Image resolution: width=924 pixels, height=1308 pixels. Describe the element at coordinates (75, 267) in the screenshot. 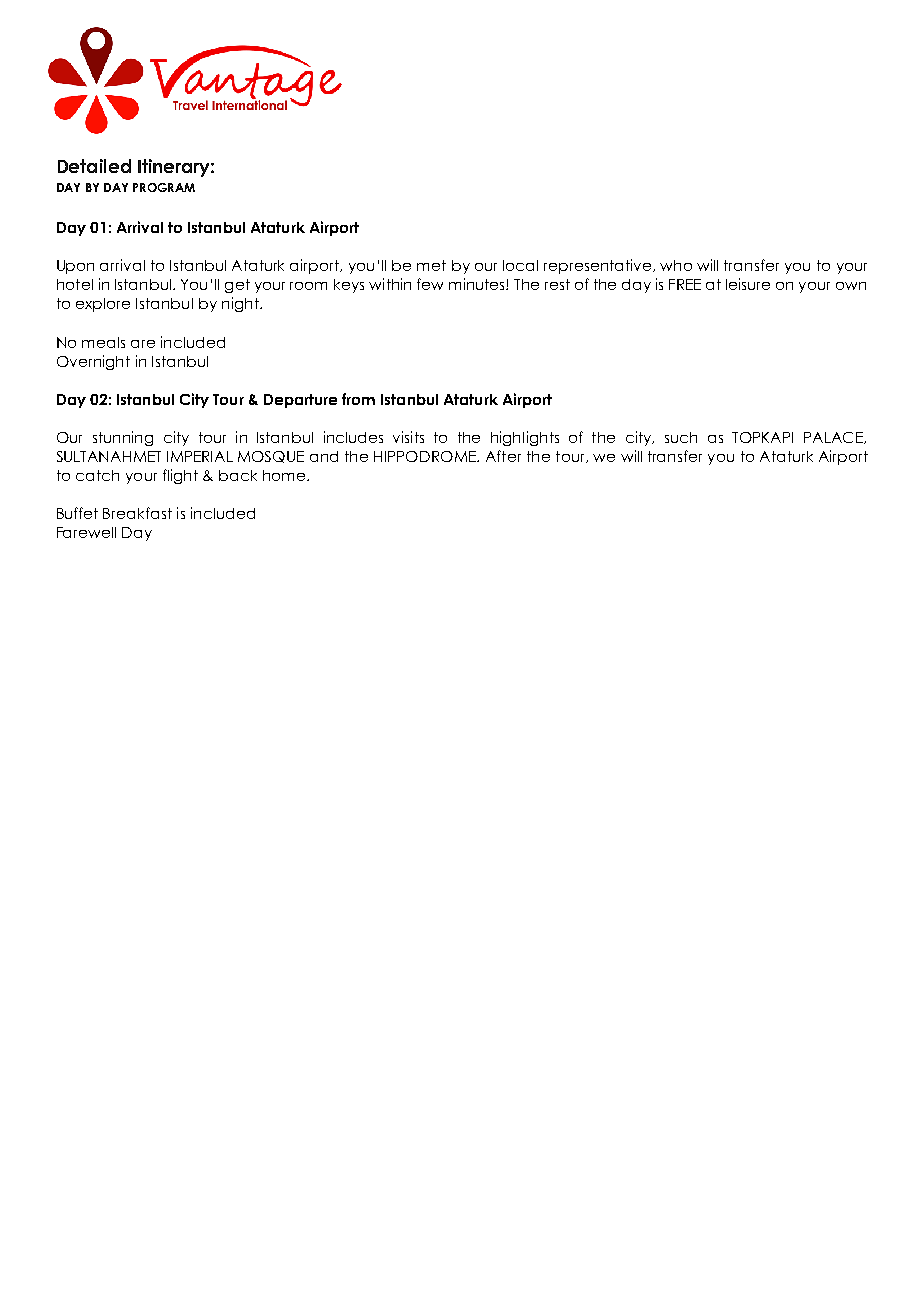

I see `Upon` at that location.
